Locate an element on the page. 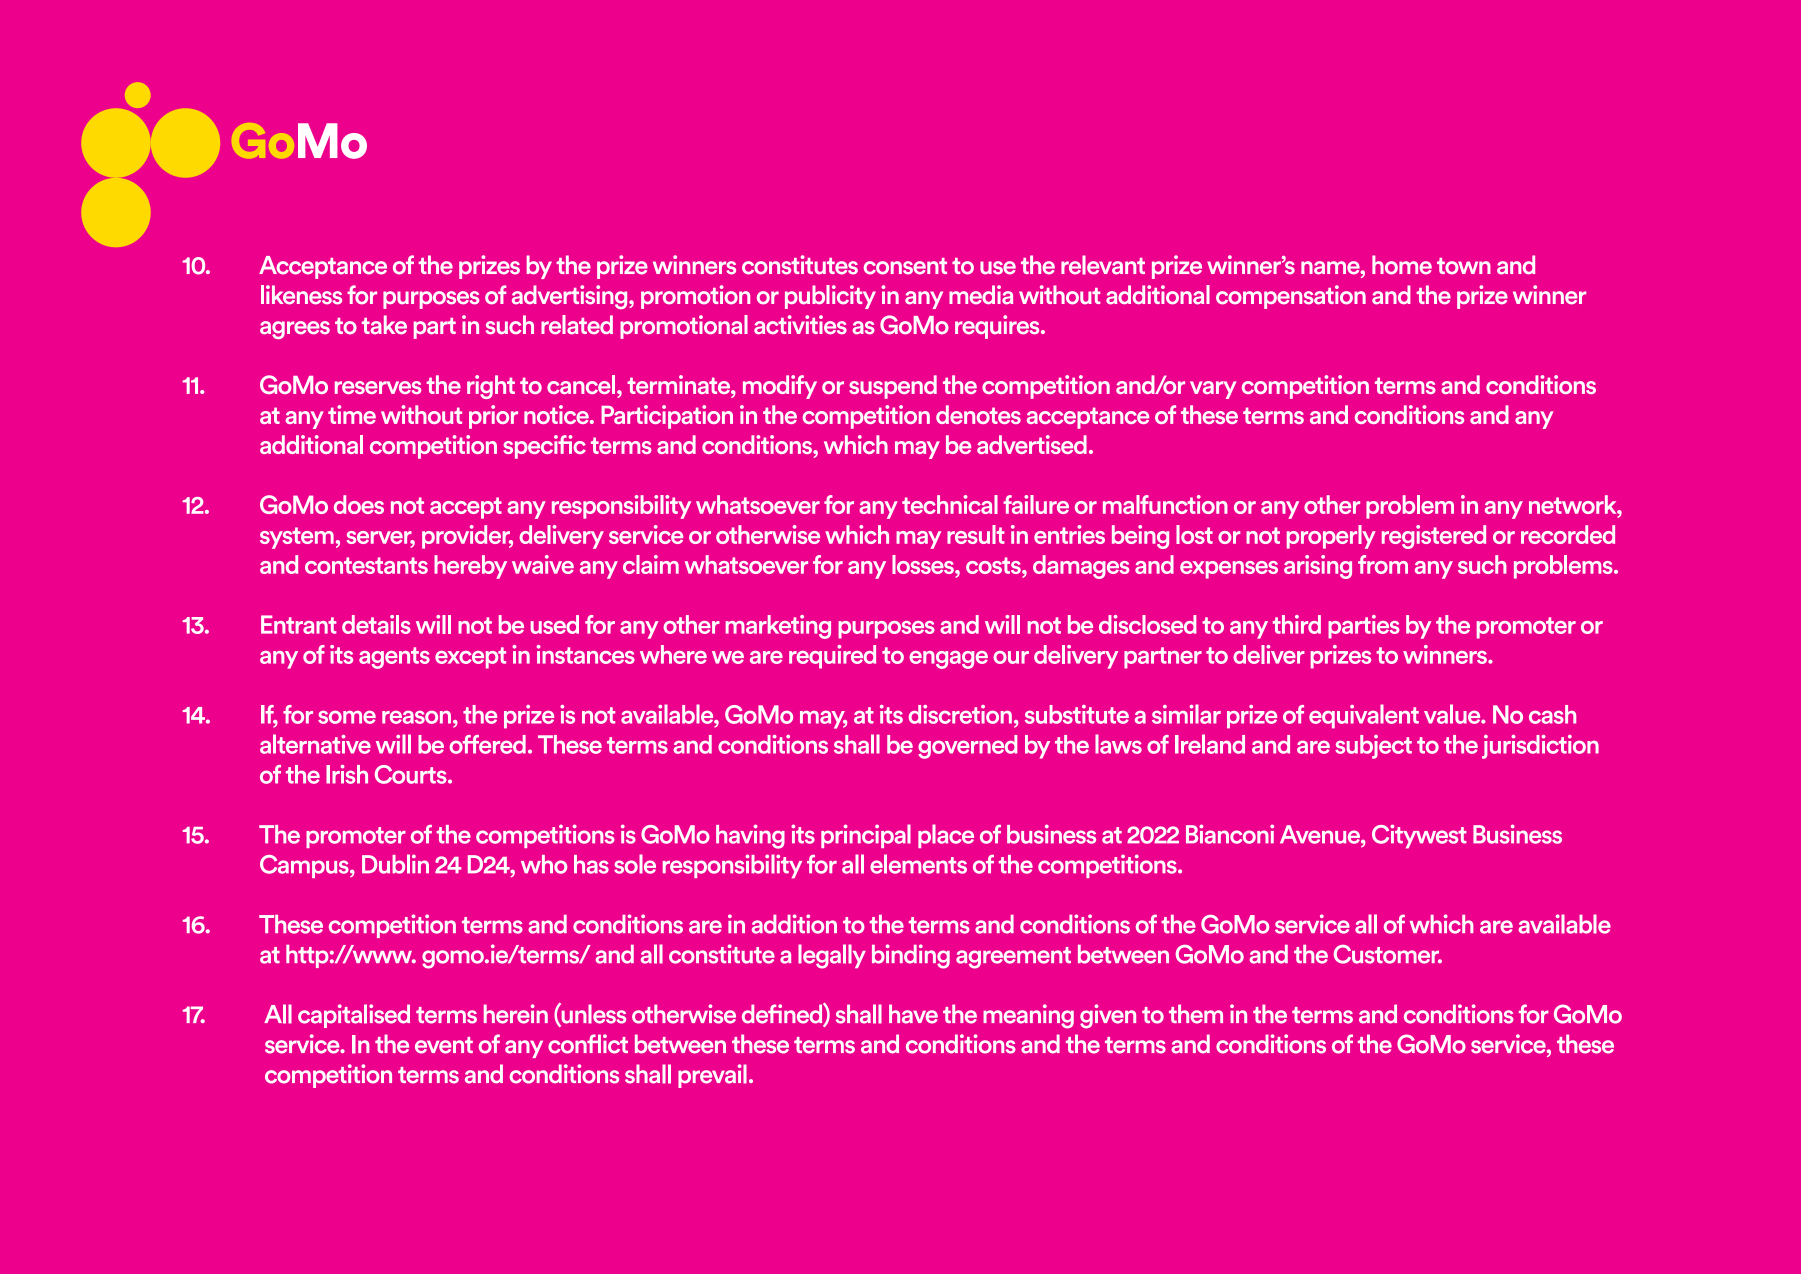  event is located at coordinates (444, 1045).
